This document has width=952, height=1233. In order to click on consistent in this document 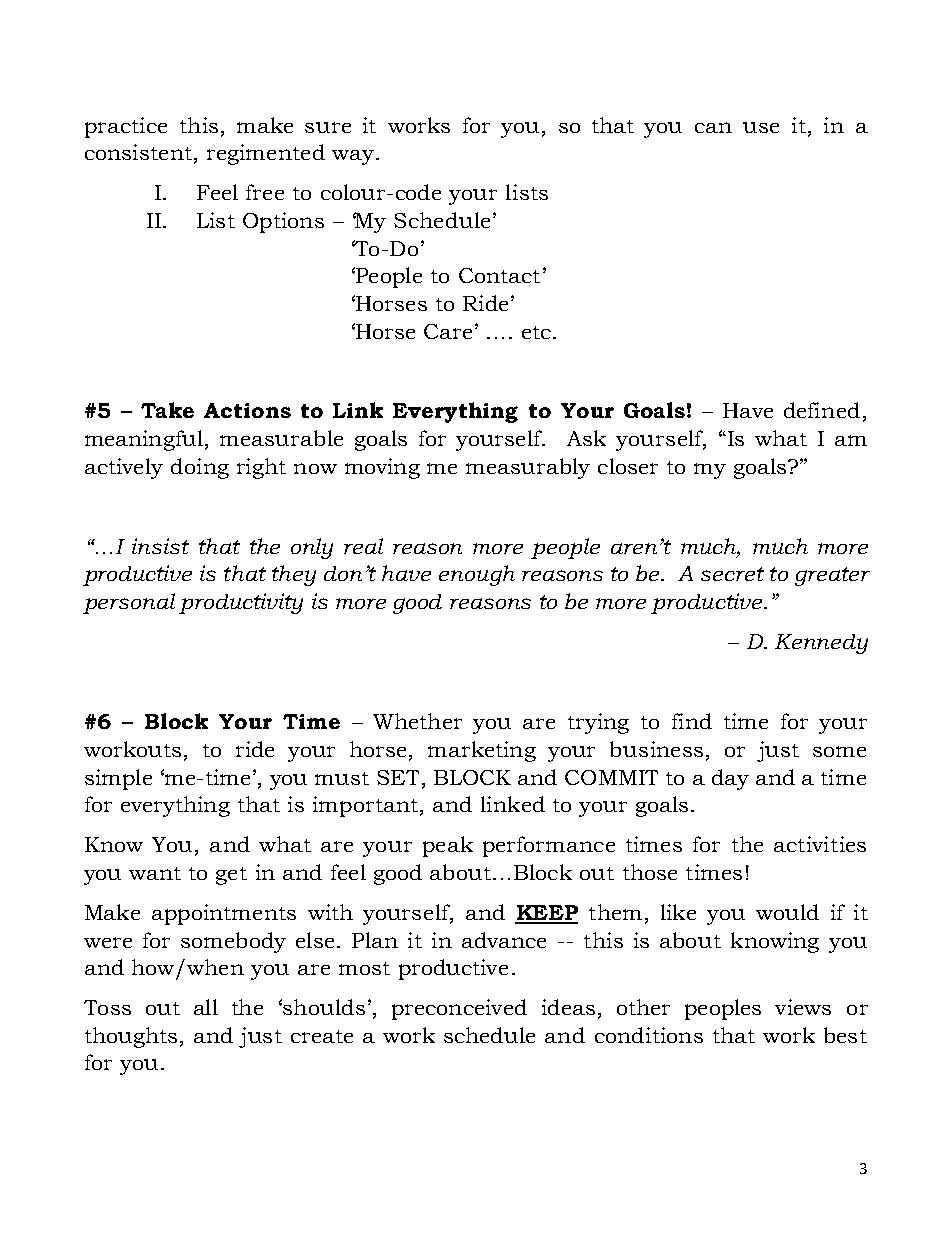, I will do `click(140, 153)`.
